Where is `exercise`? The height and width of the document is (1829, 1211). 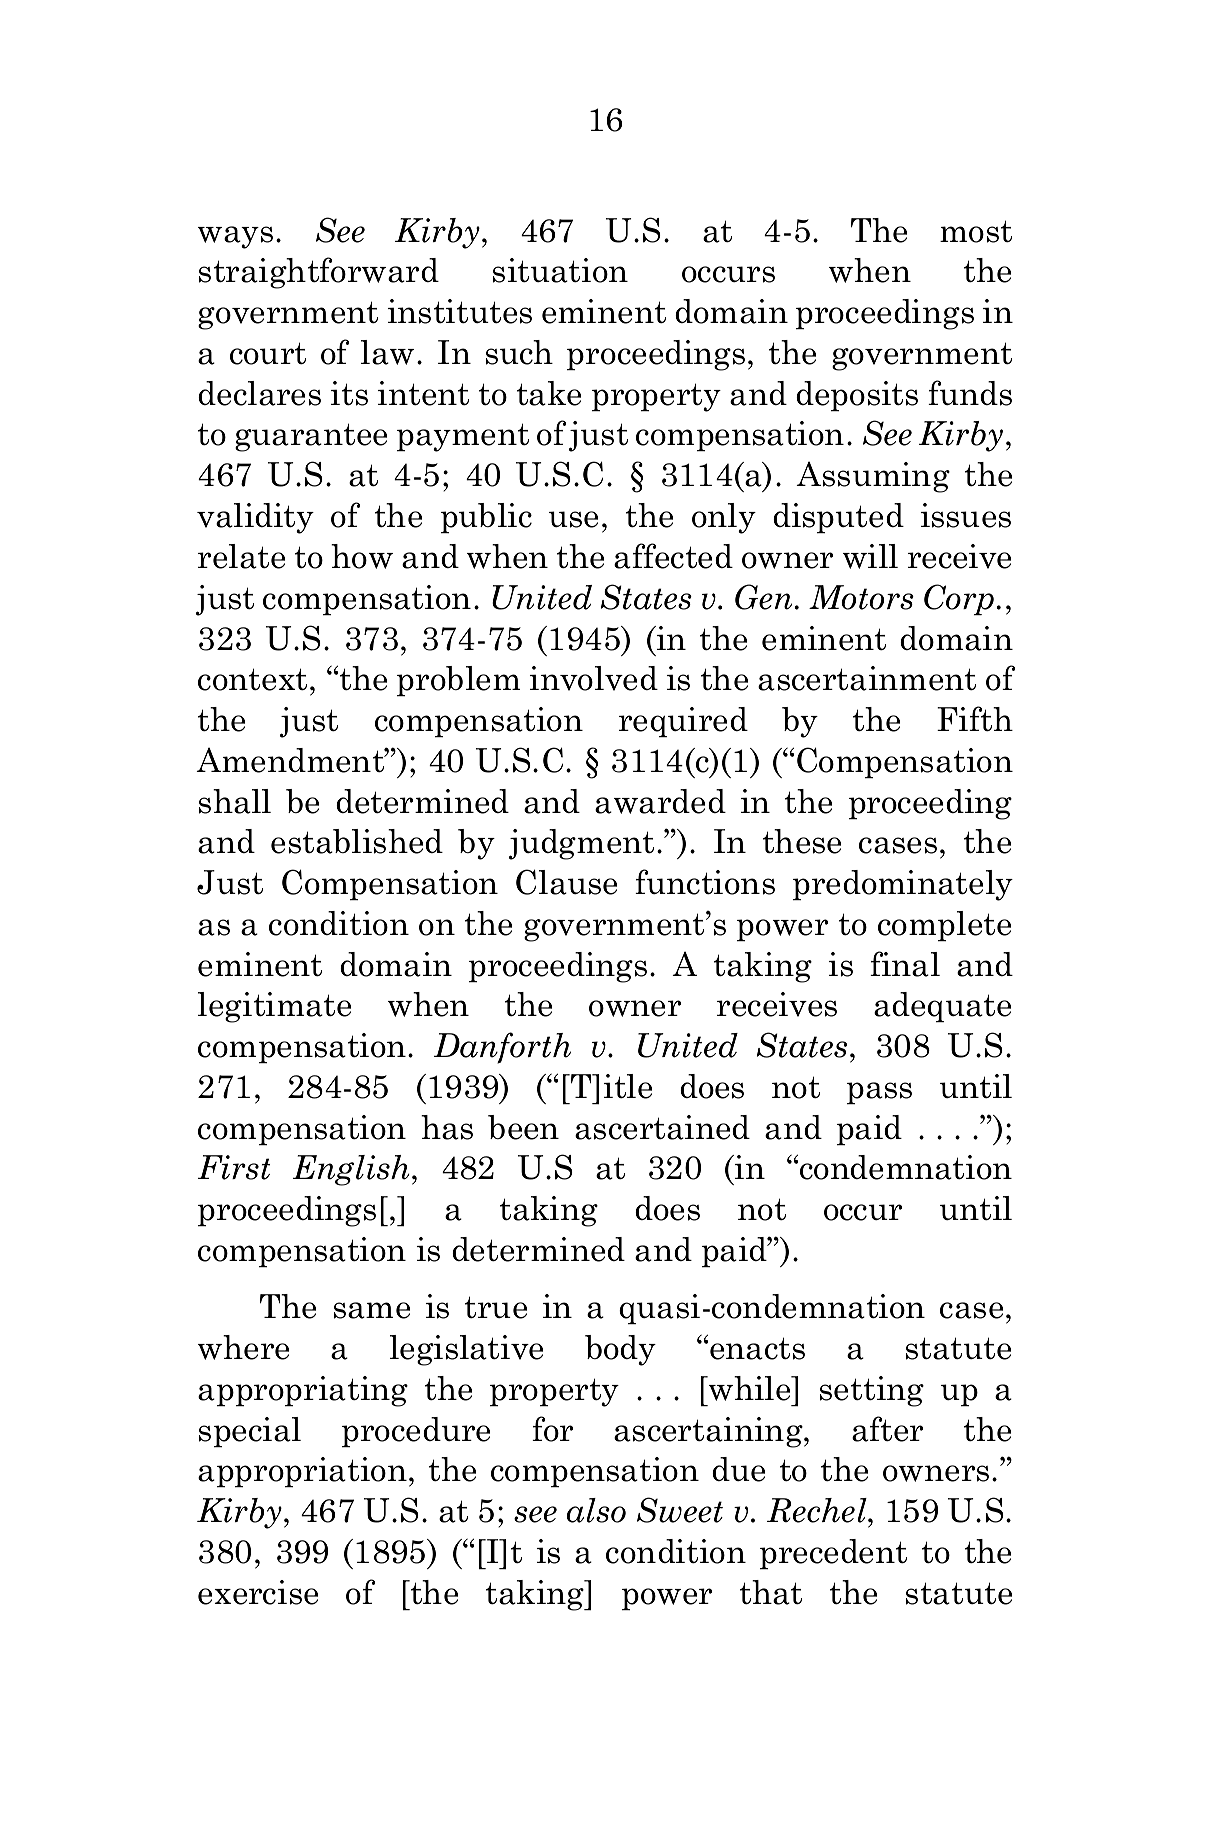 exercise is located at coordinates (258, 1592).
